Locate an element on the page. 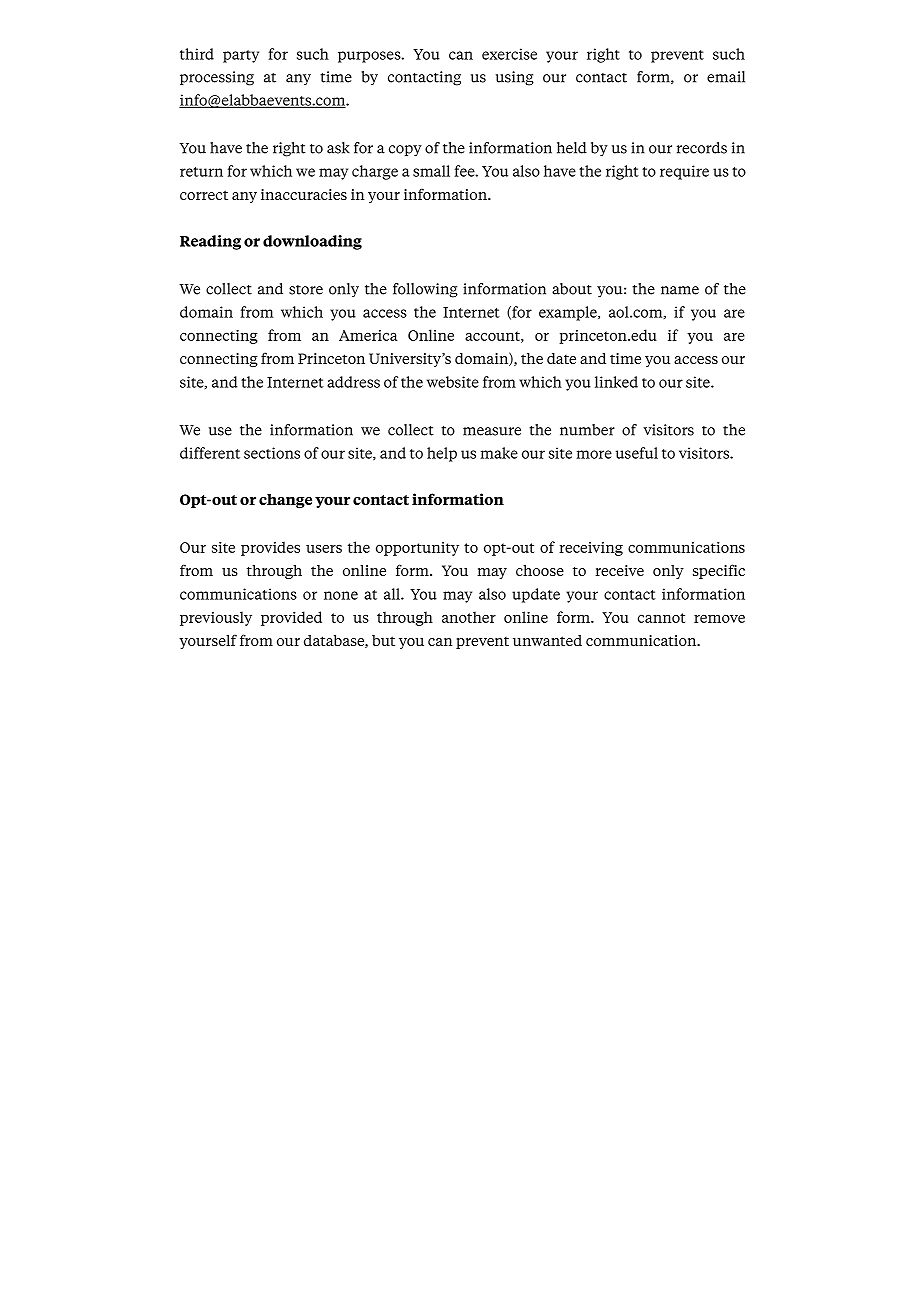 The image size is (924, 1307). measure is located at coordinates (492, 431).
